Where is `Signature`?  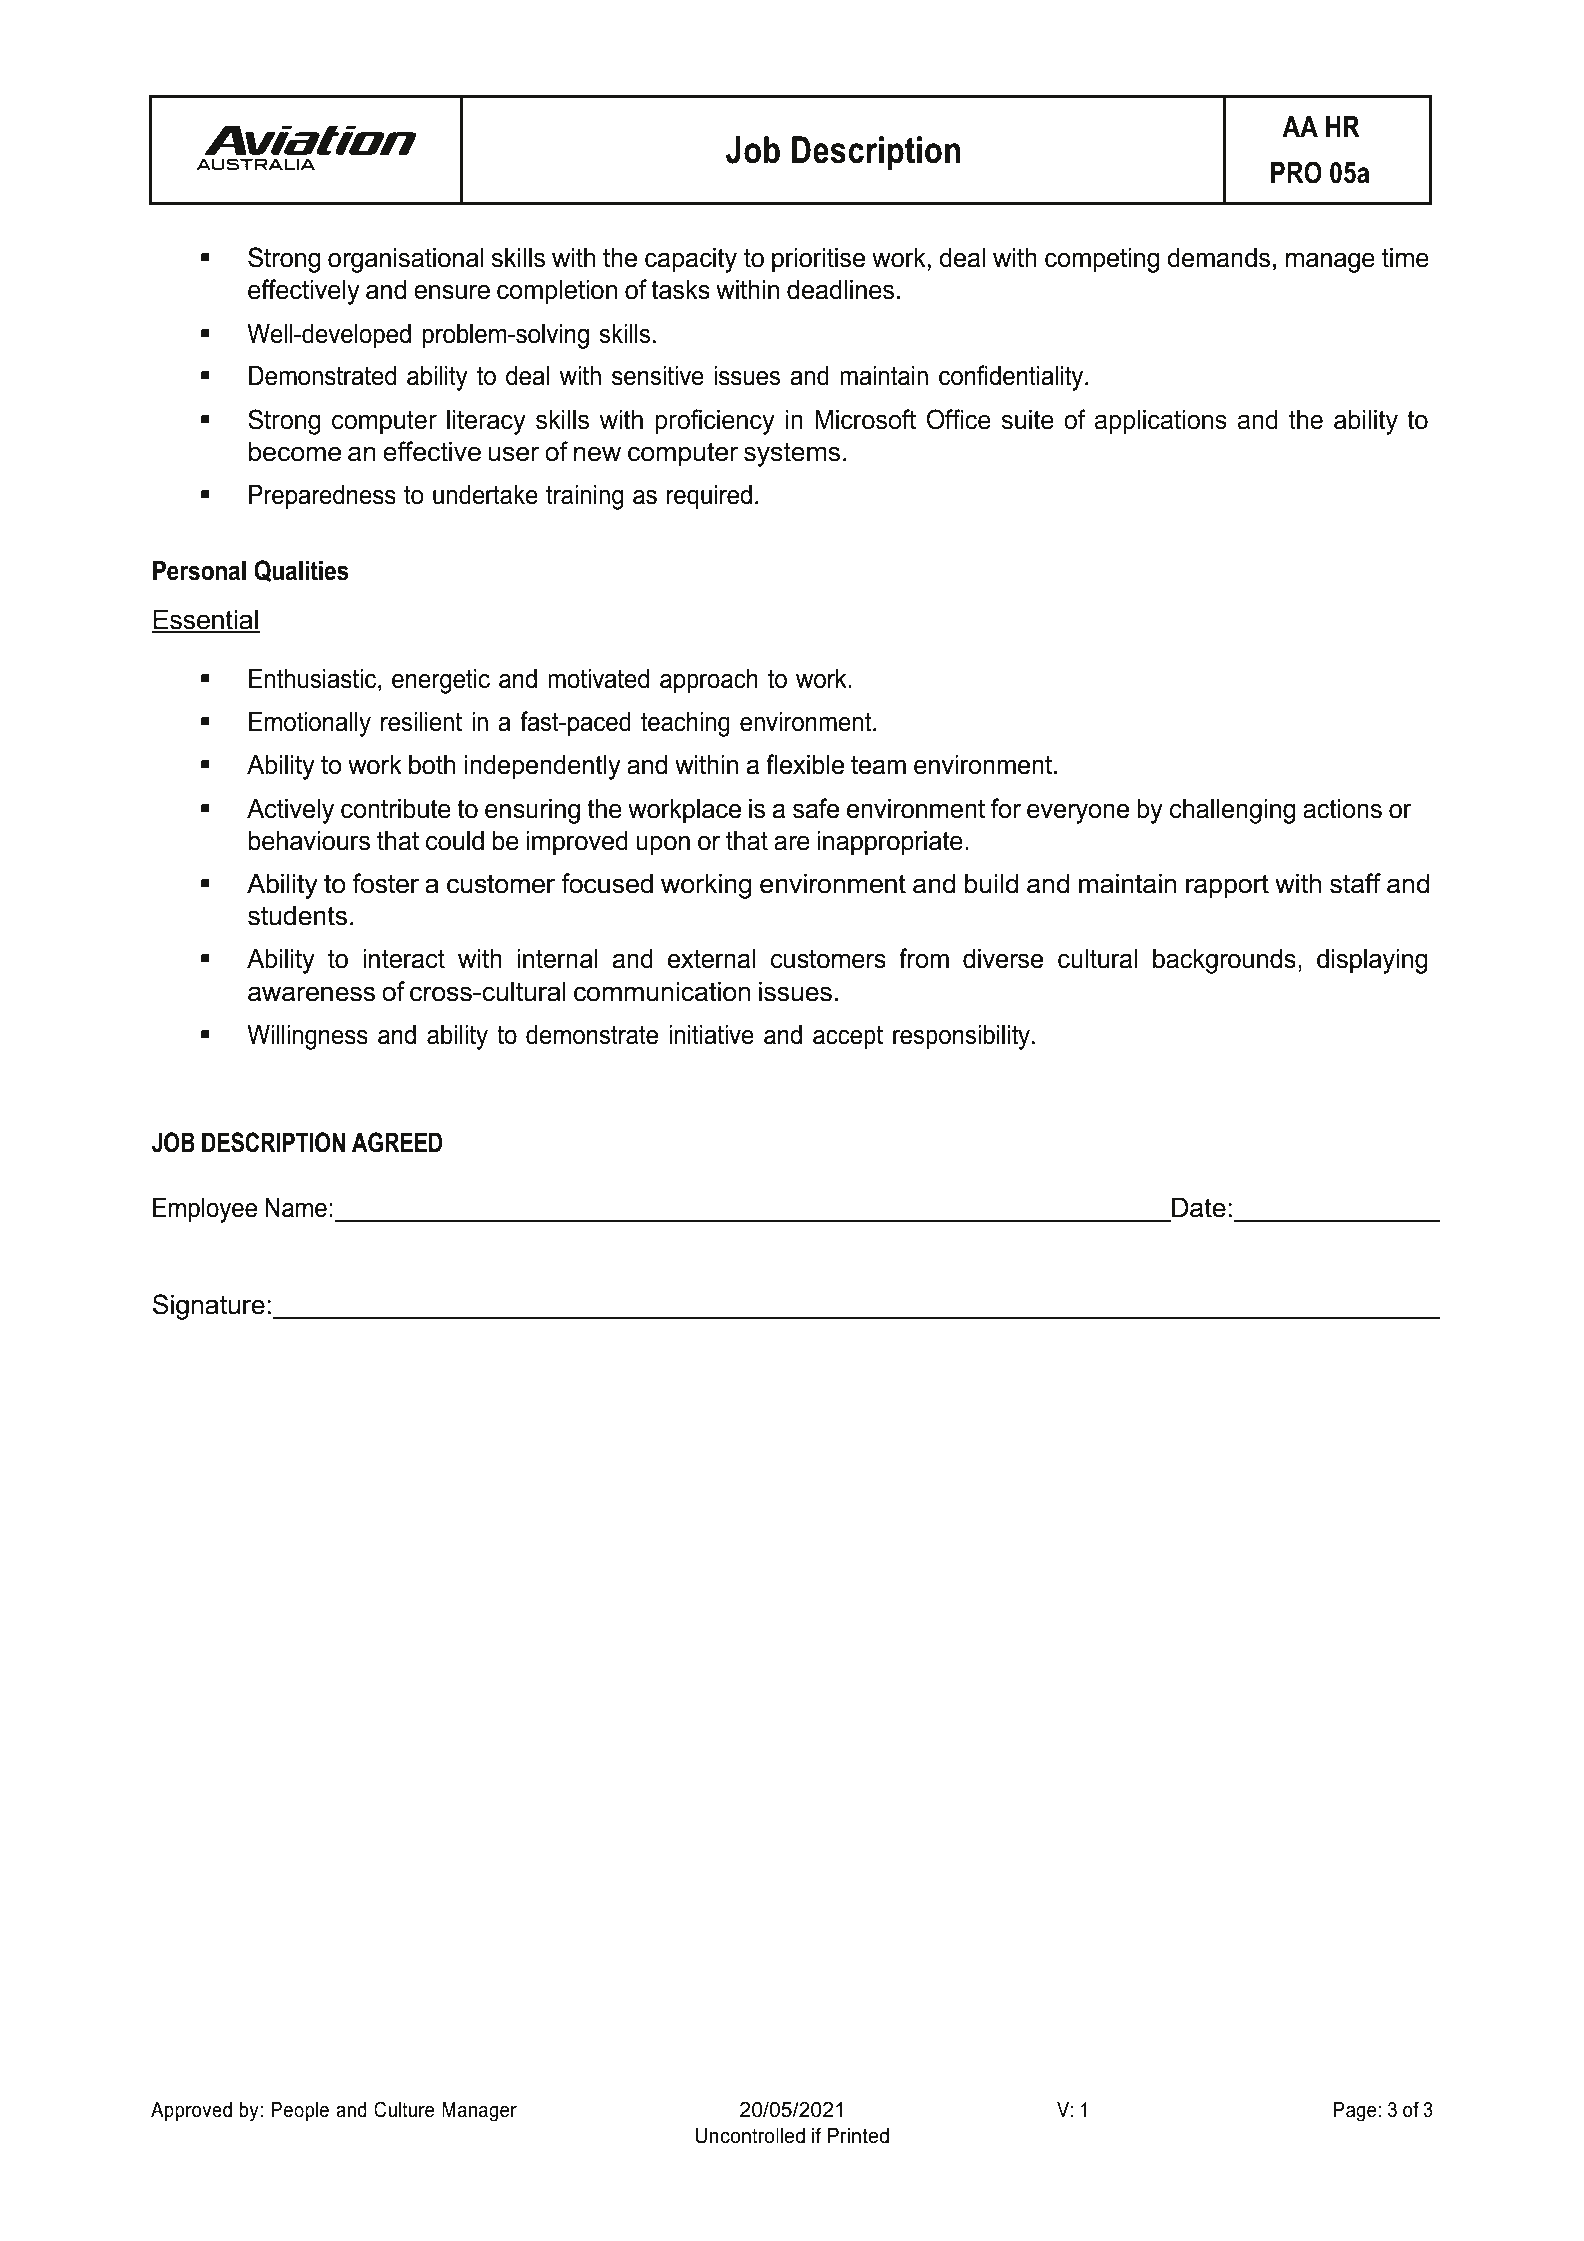 Signature is located at coordinates (209, 1307).
